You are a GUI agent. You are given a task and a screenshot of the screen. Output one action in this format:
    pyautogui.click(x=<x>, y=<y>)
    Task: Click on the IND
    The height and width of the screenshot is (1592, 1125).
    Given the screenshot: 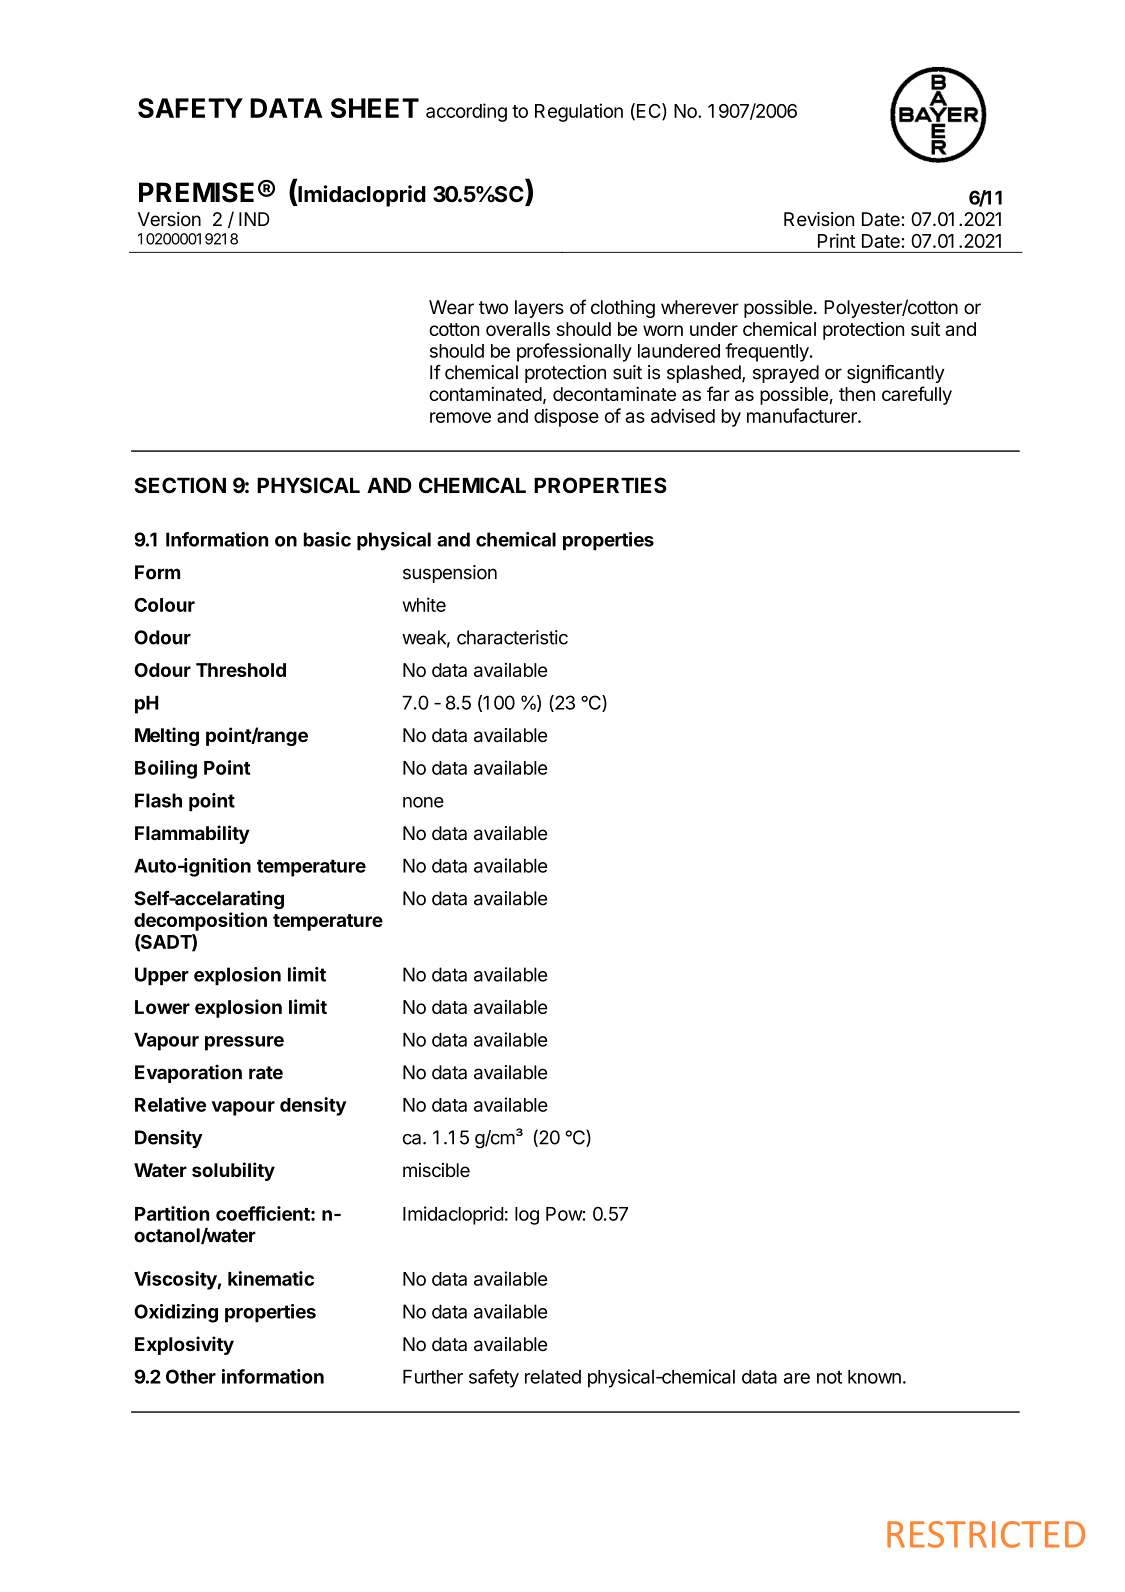 What is the action you would take?
    pyautogui.click(x=254, y=219)
